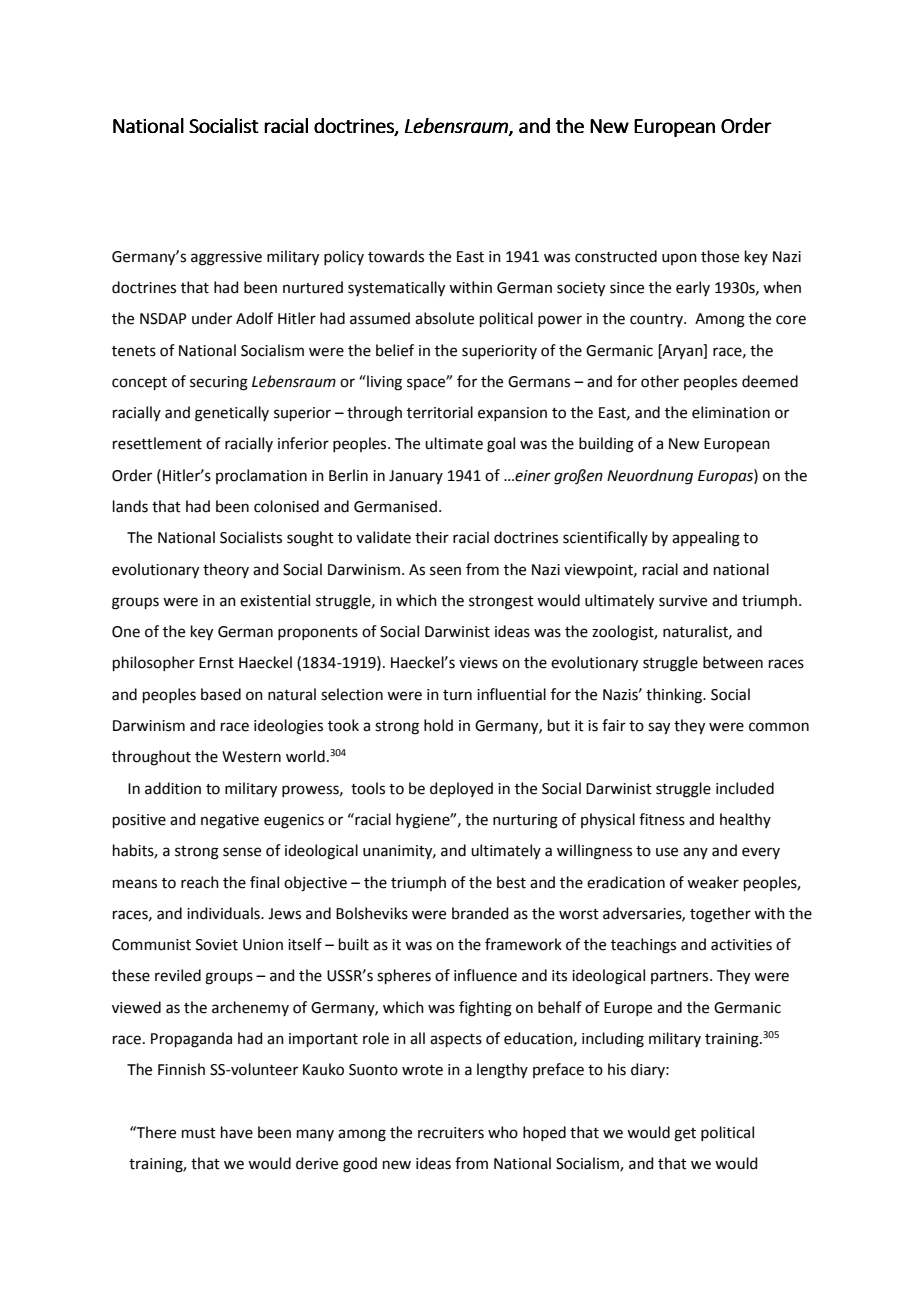  I want to click on early, so click(693, 288).
